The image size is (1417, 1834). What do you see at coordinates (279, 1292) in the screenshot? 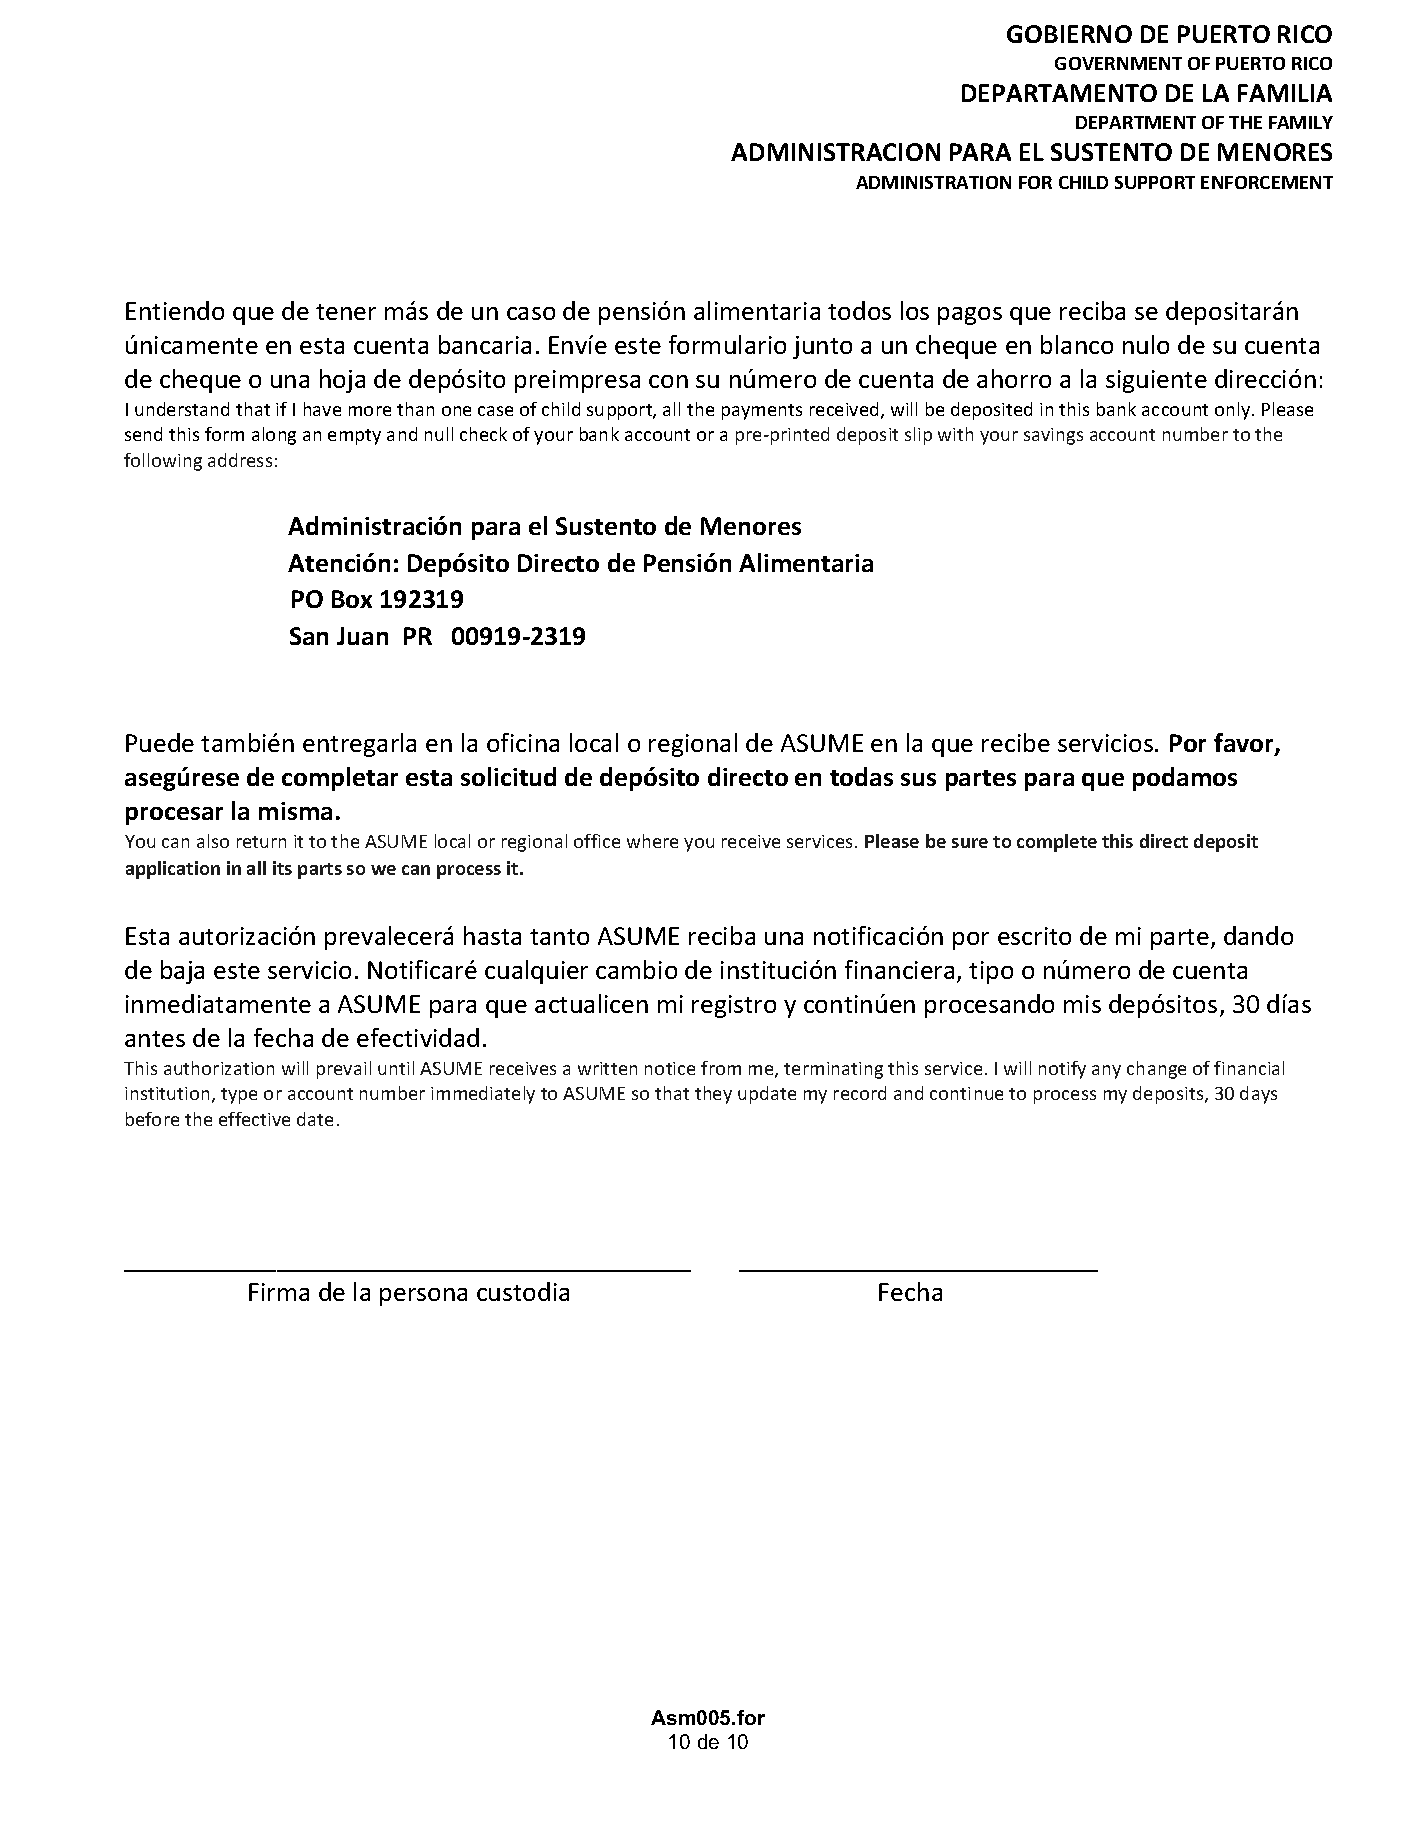
I see `Firma` at bounding box center [279, 1292].
